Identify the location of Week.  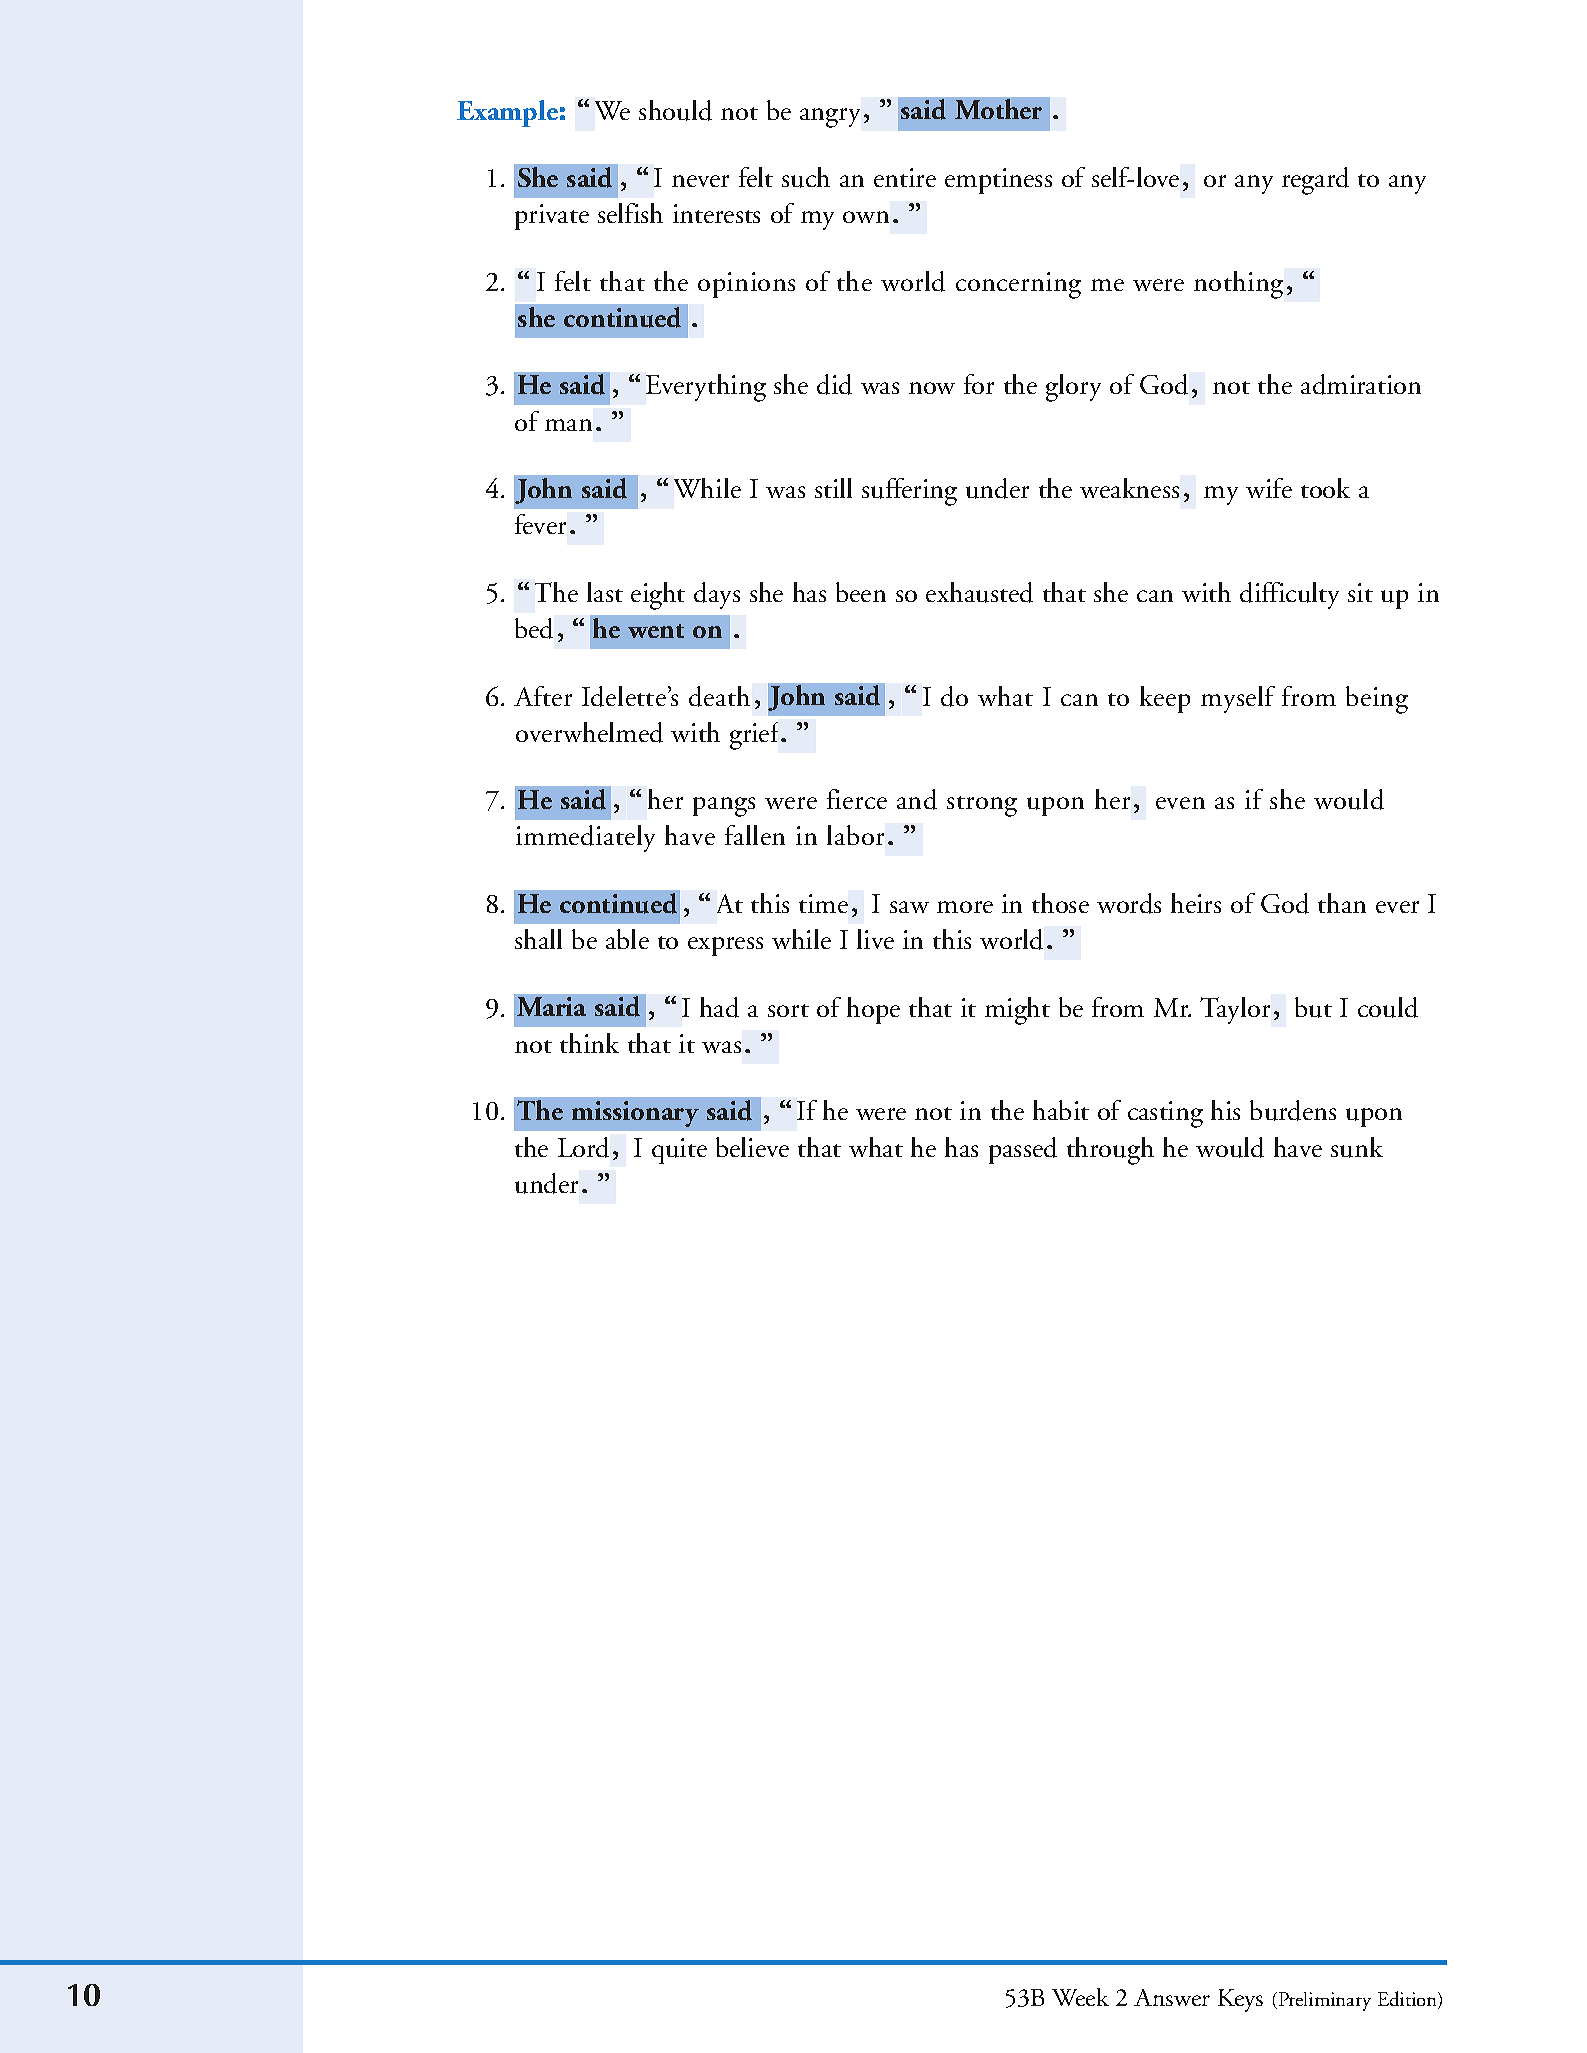
(1080, 1997).
